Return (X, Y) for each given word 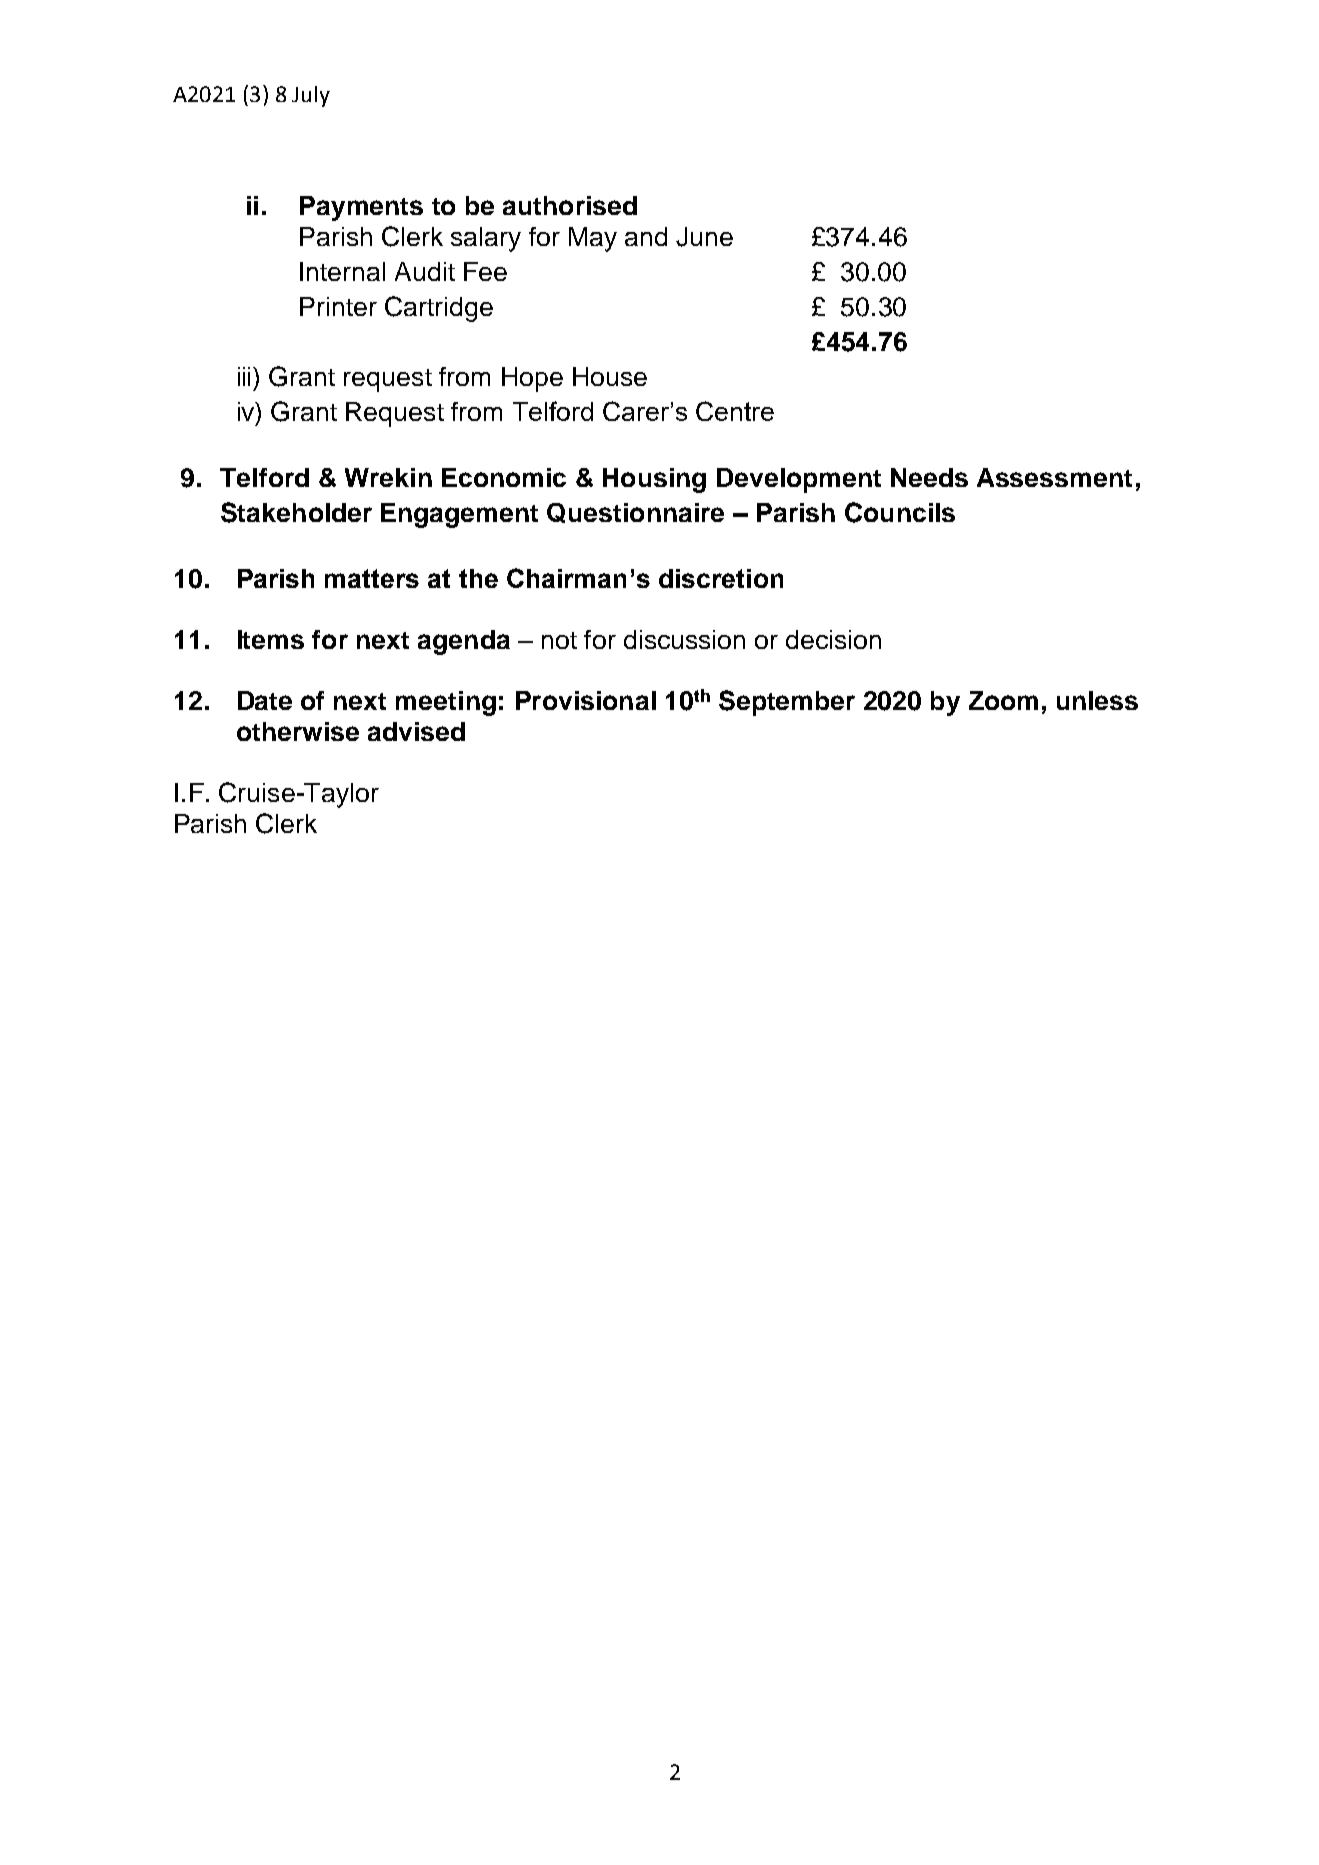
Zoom (1003, 700)
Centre (735, 411)
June (704, 237)
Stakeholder (296, 512)
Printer (338, 306)
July (311, 96)
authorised (570, 205)
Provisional (586, 700)
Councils (900, 512)
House (610, 376)
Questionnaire (635, 513)
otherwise (298, 731)
